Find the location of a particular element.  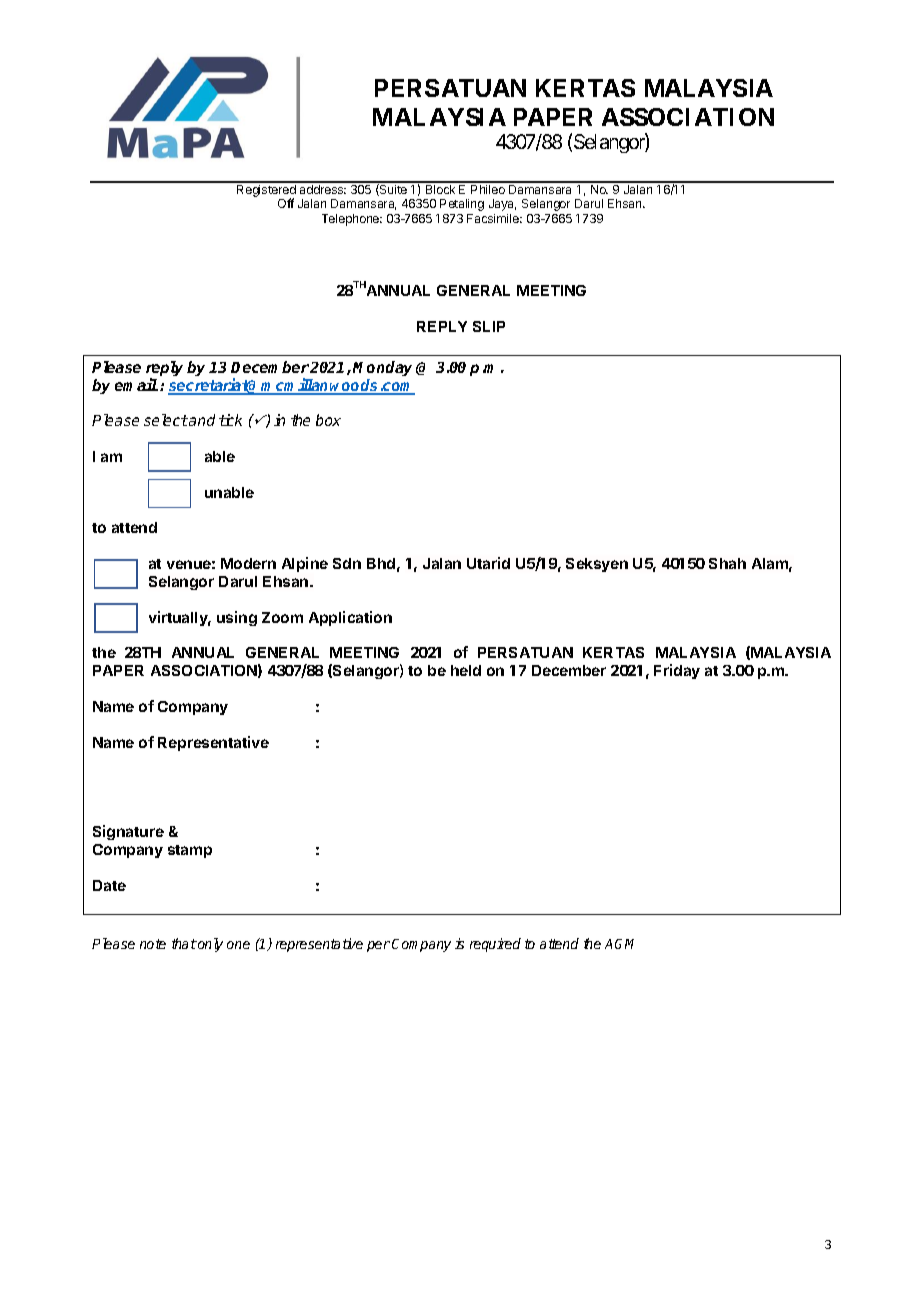

Off is located at coordinates (286, 203).
